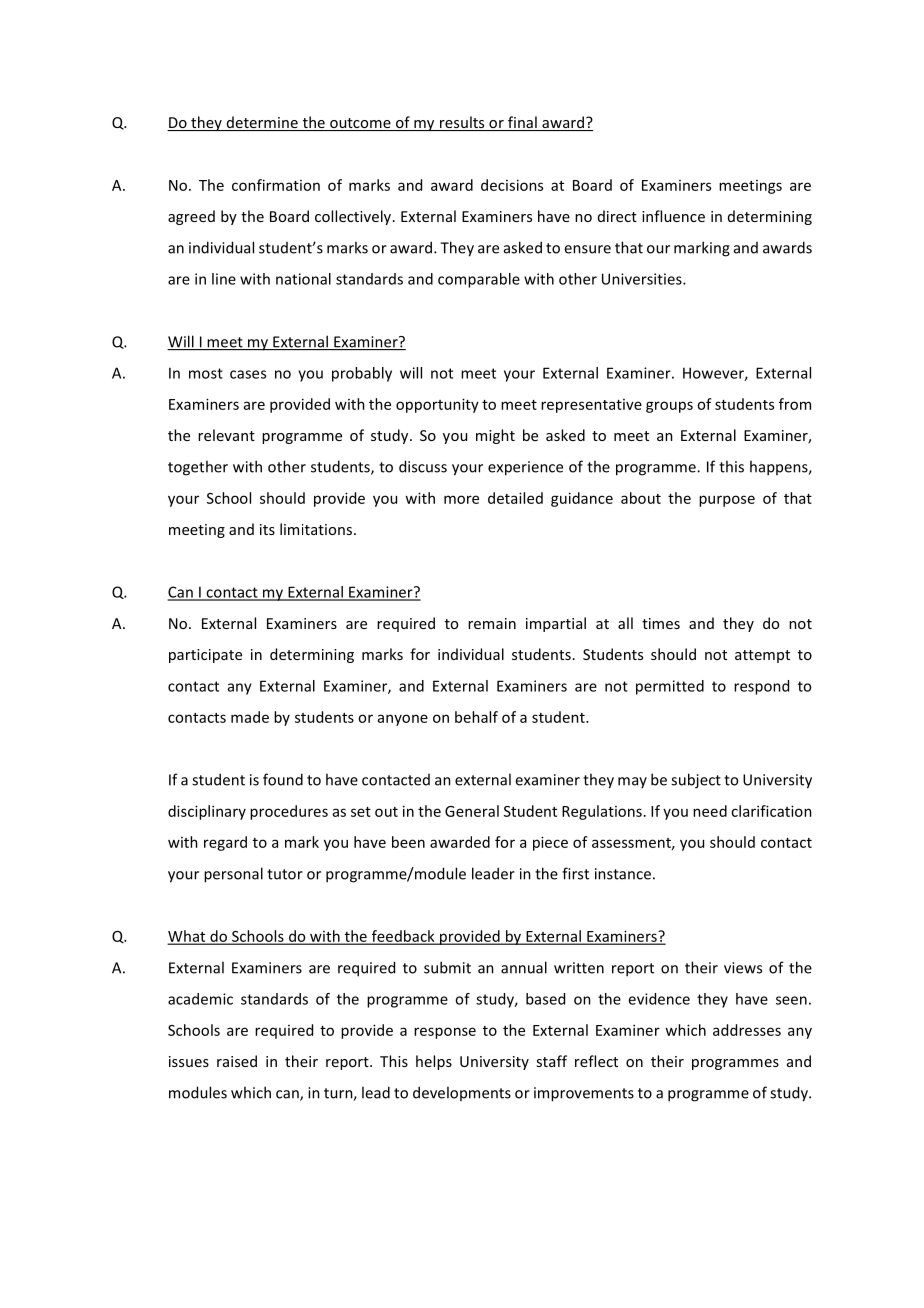  Describe the element at coordinates (673, 216) in the image. I see `influence` at that location.
